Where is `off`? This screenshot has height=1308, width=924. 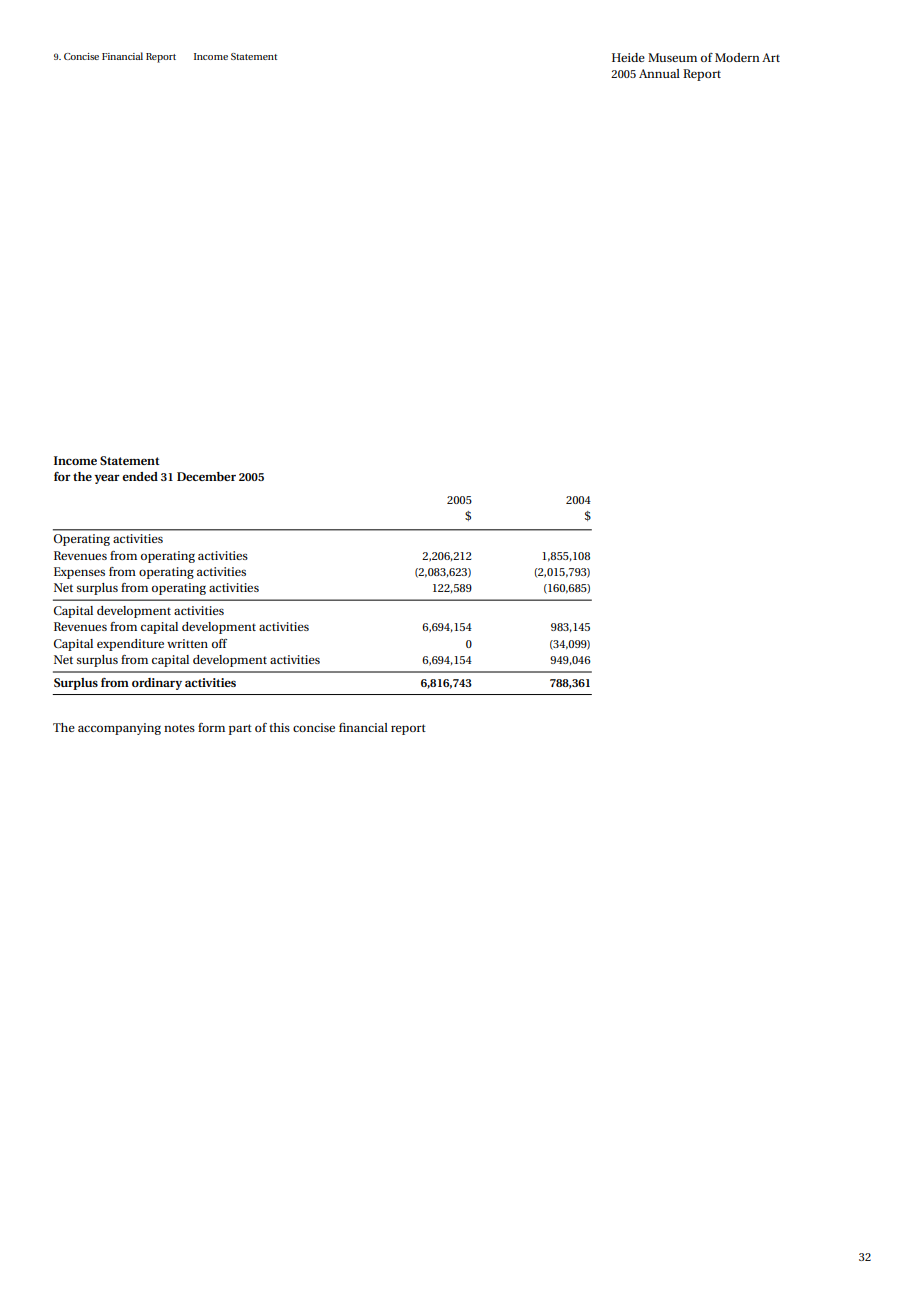
off is located at coordinates (219, 643).
